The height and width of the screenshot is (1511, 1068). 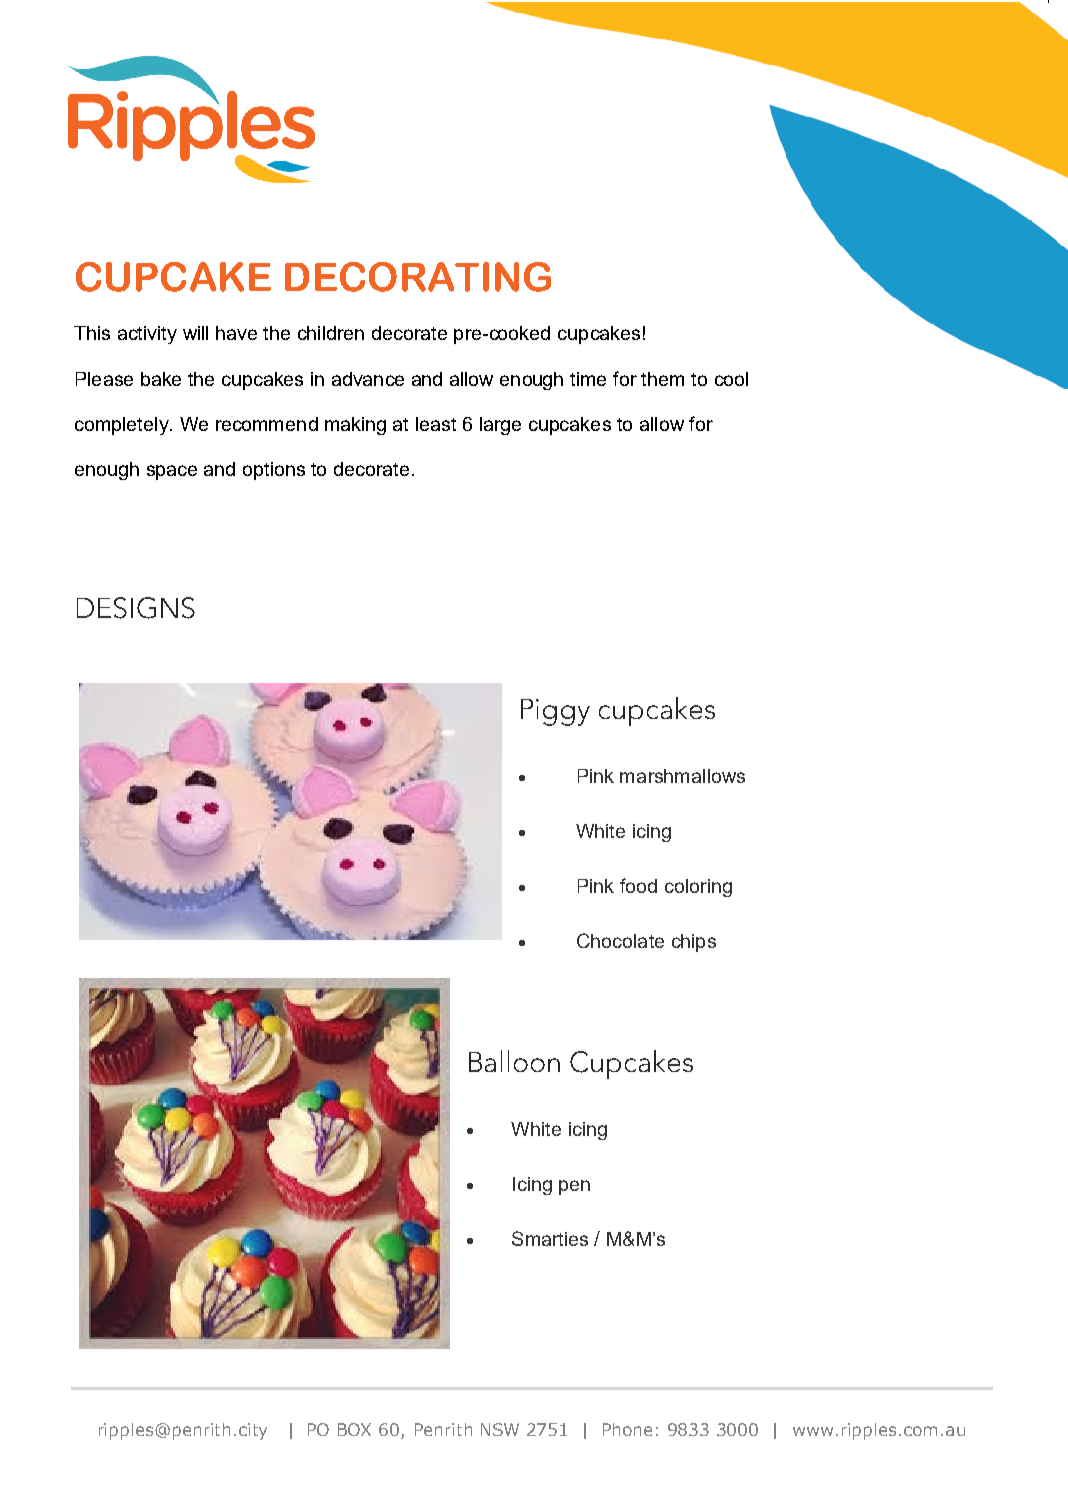 I want to click on them, so click(x=662, y=379).
